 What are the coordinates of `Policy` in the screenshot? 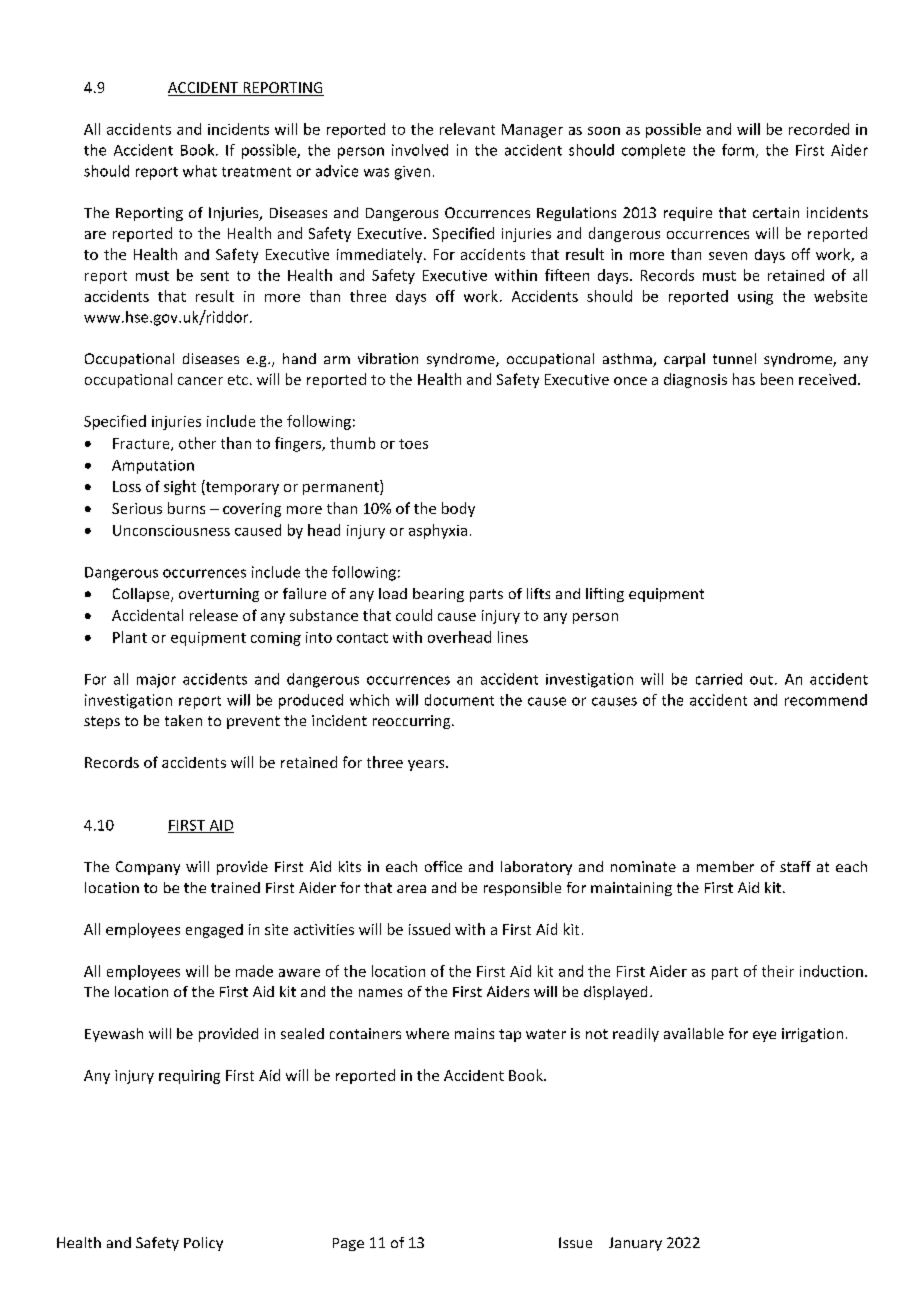 It's located at (203, 1244).
